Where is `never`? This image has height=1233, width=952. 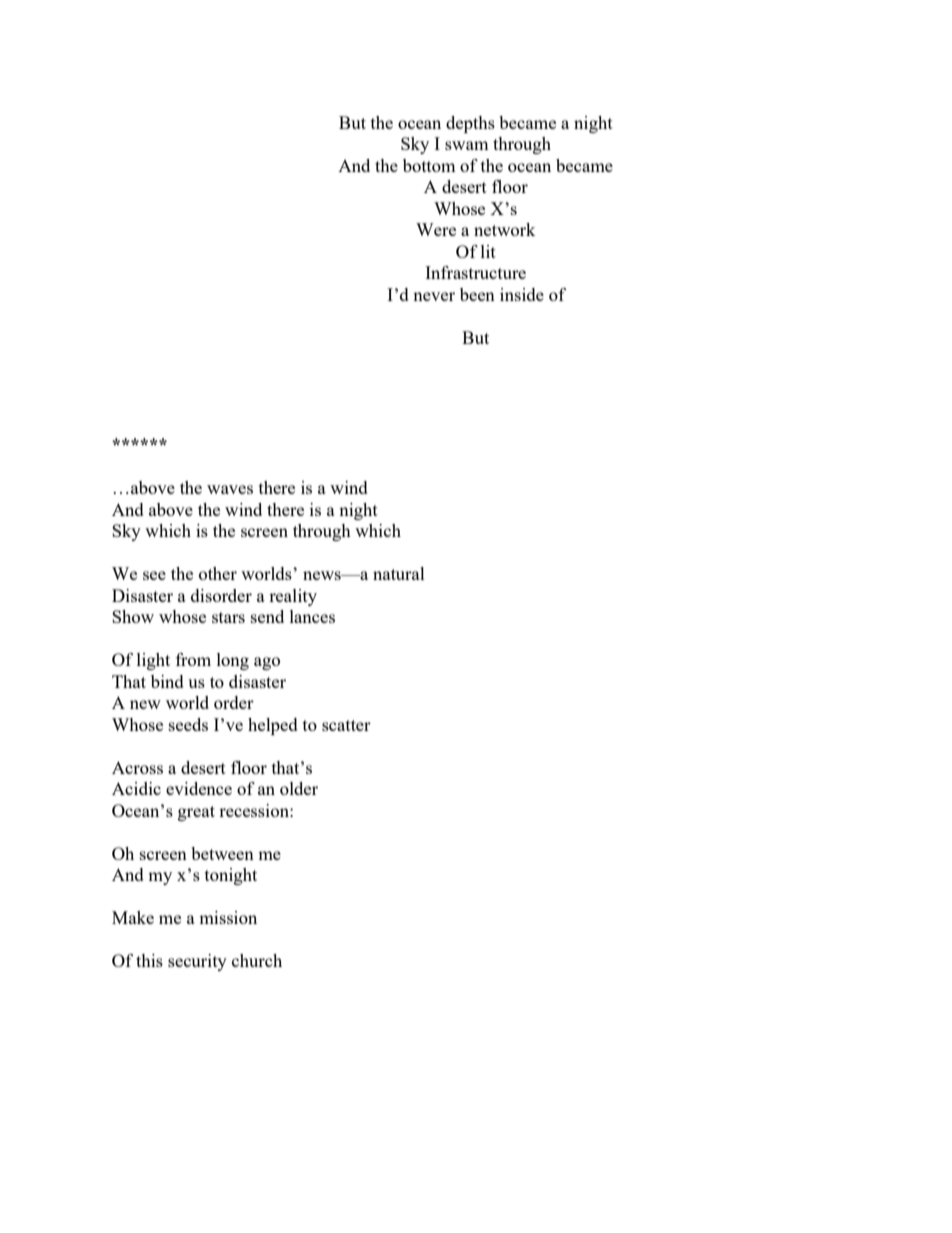 never is located at coordinates (434, 296).
